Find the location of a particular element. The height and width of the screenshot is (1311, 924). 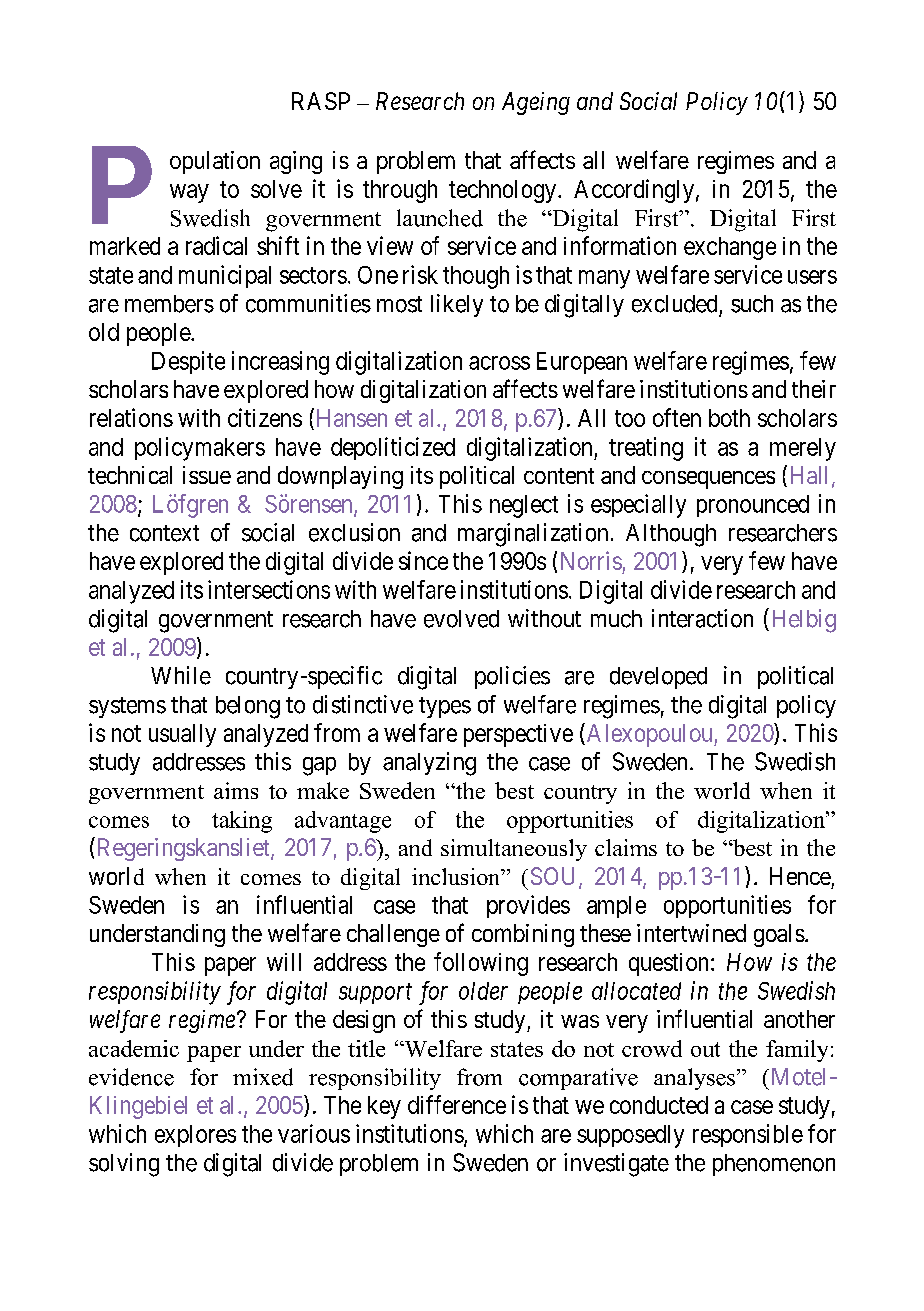

way is located at coordinates (189, 193).
